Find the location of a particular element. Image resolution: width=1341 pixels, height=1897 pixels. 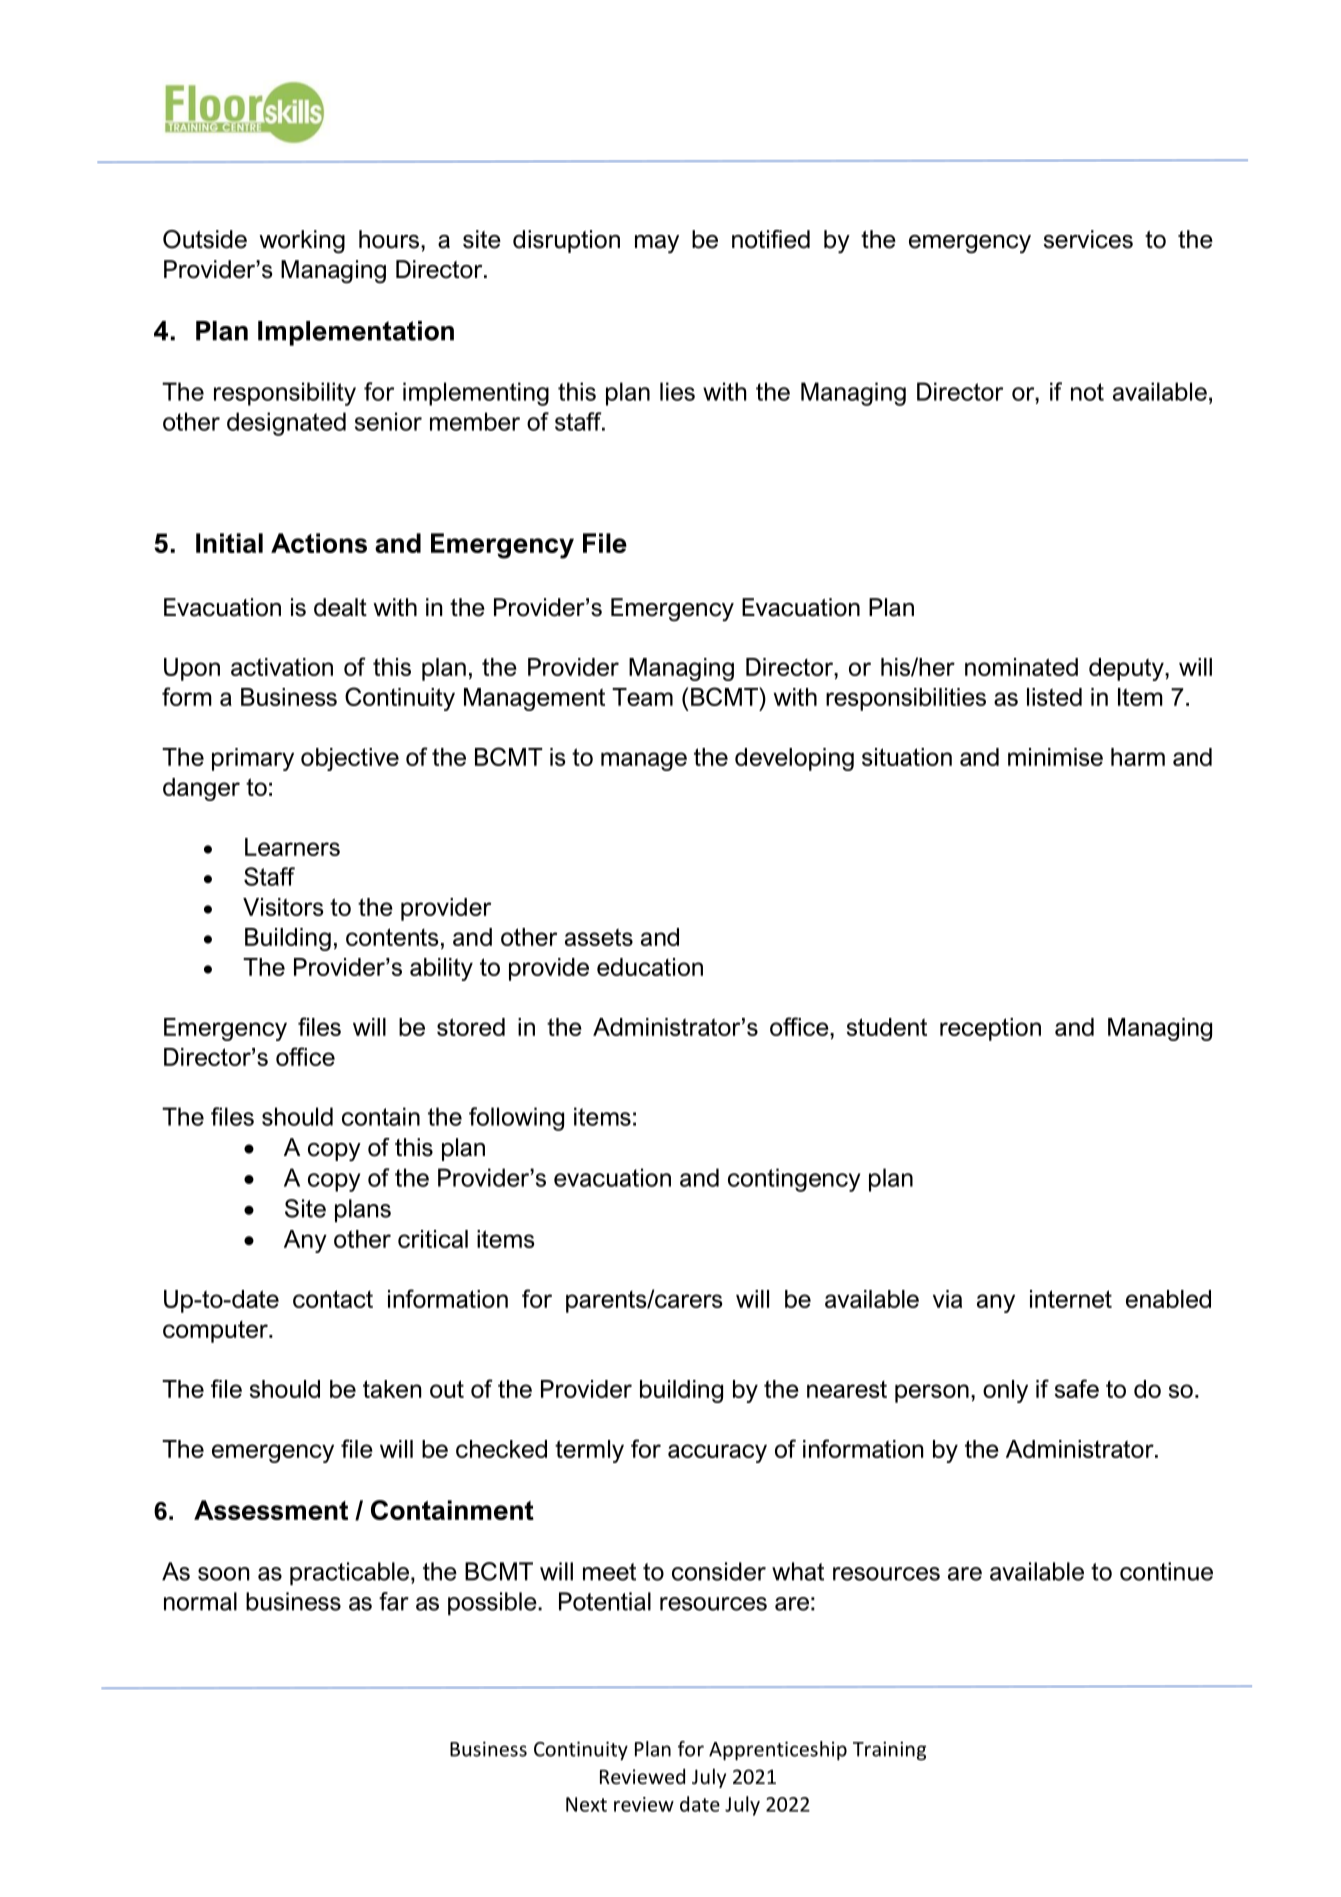

reception is located at coordinates (990, 1029).
